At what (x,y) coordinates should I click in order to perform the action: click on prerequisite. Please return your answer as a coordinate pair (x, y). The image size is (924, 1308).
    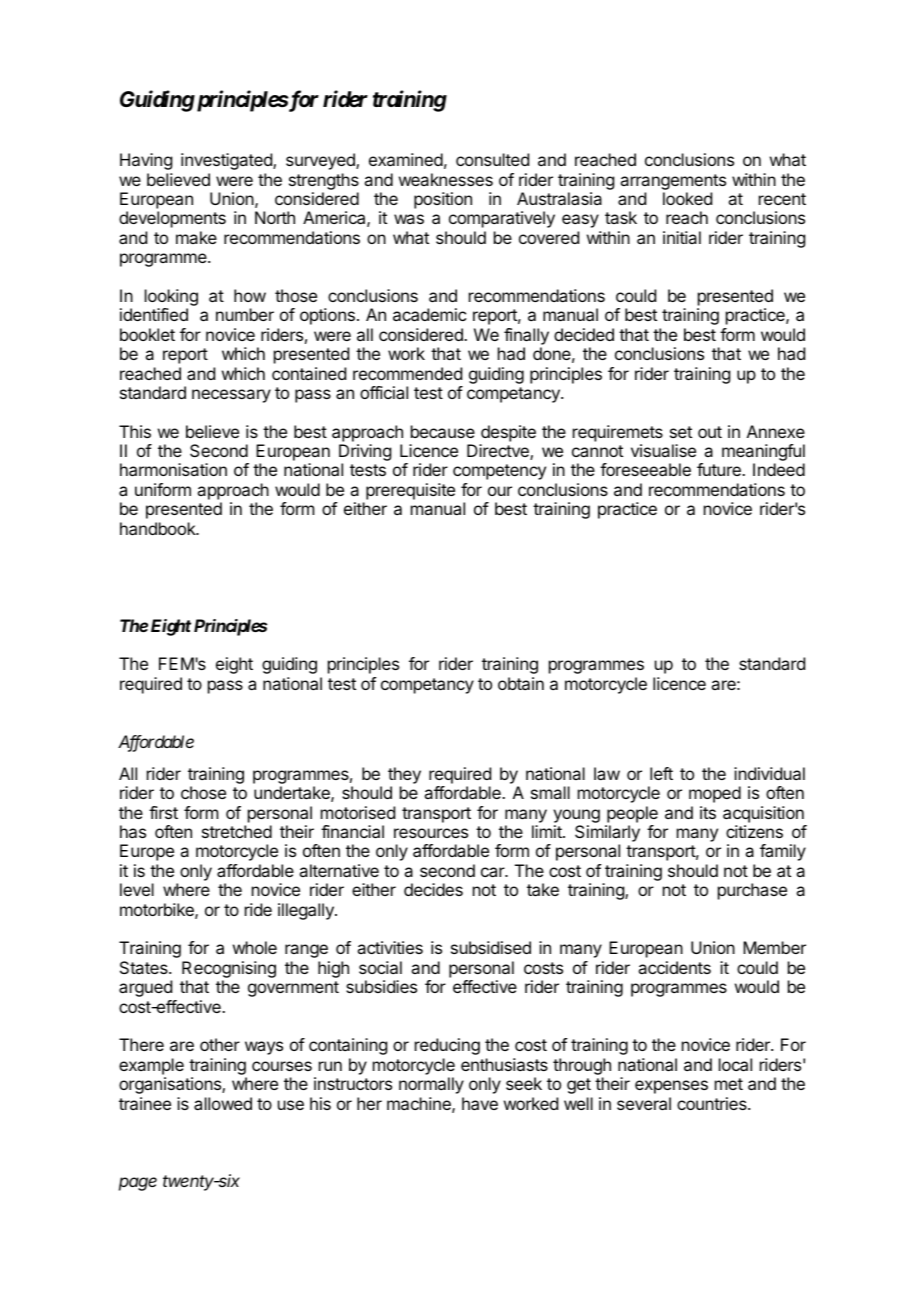
    Looking at the image, I should click on (410, 491).
